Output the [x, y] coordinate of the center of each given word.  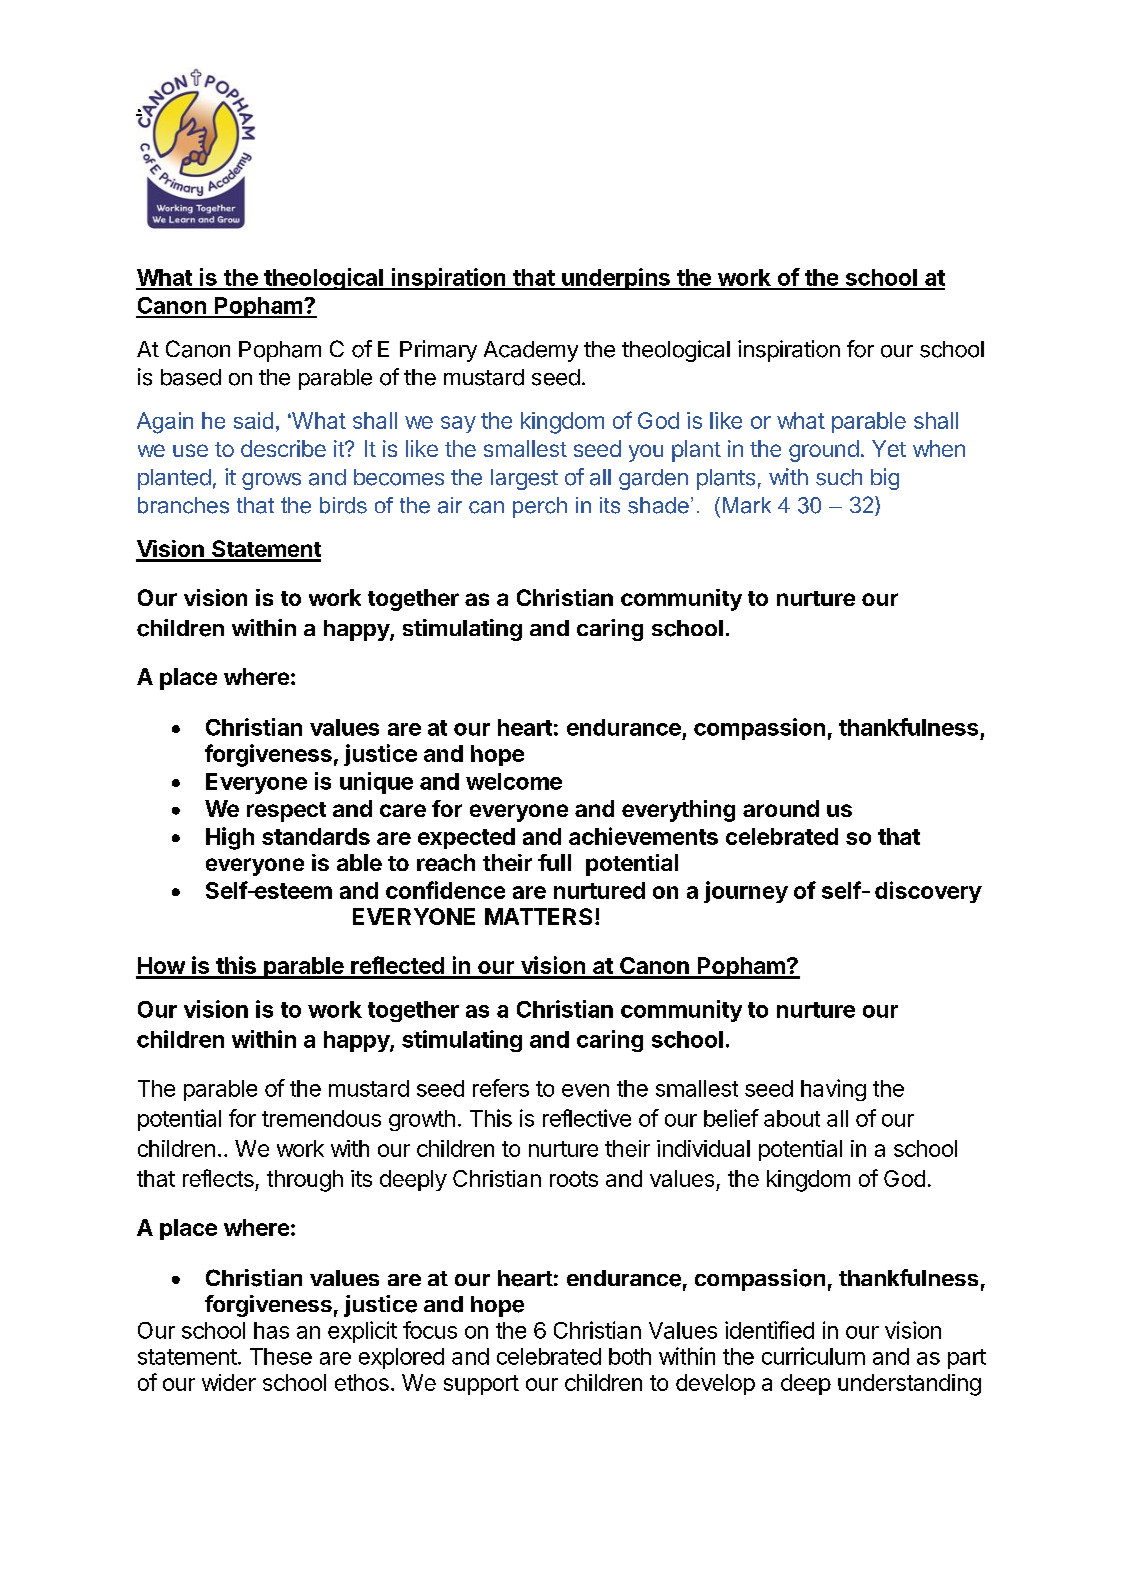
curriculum [813, 1356]
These [281, 1356]
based [191, 377]
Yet [889, 448]
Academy [531, 351]
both [630, 1356]
